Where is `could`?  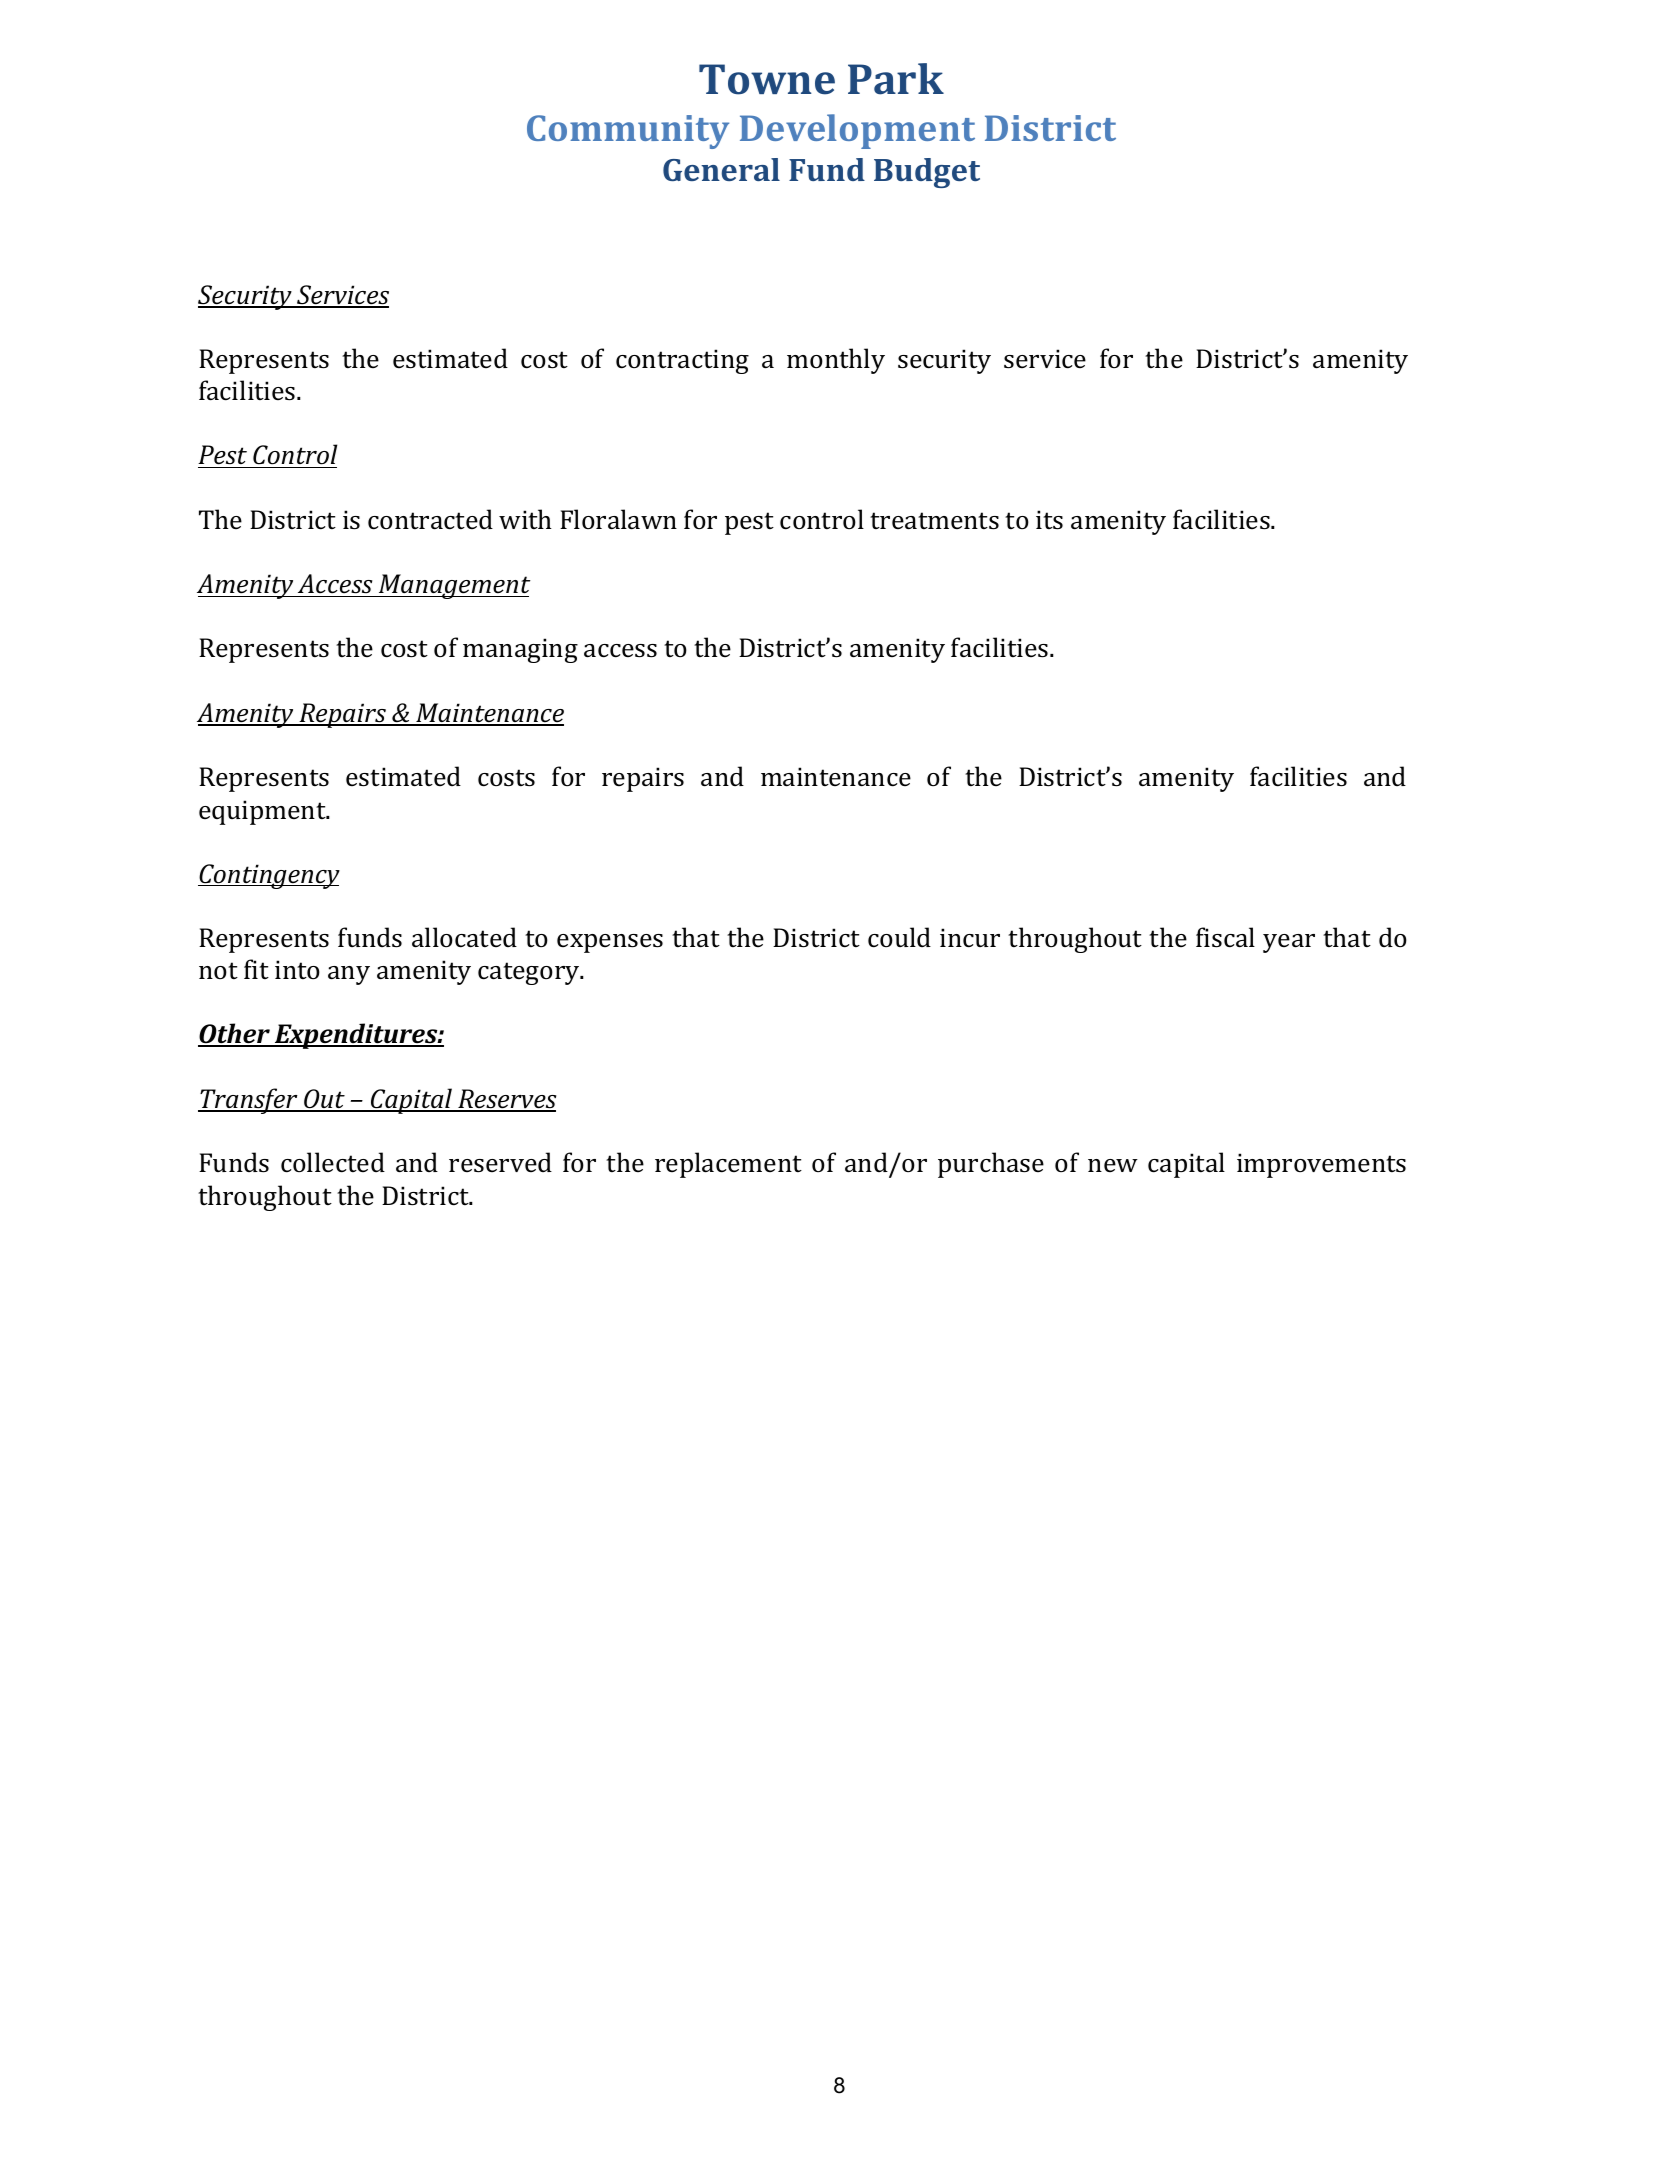 could is located at coordinates (899, 937).
